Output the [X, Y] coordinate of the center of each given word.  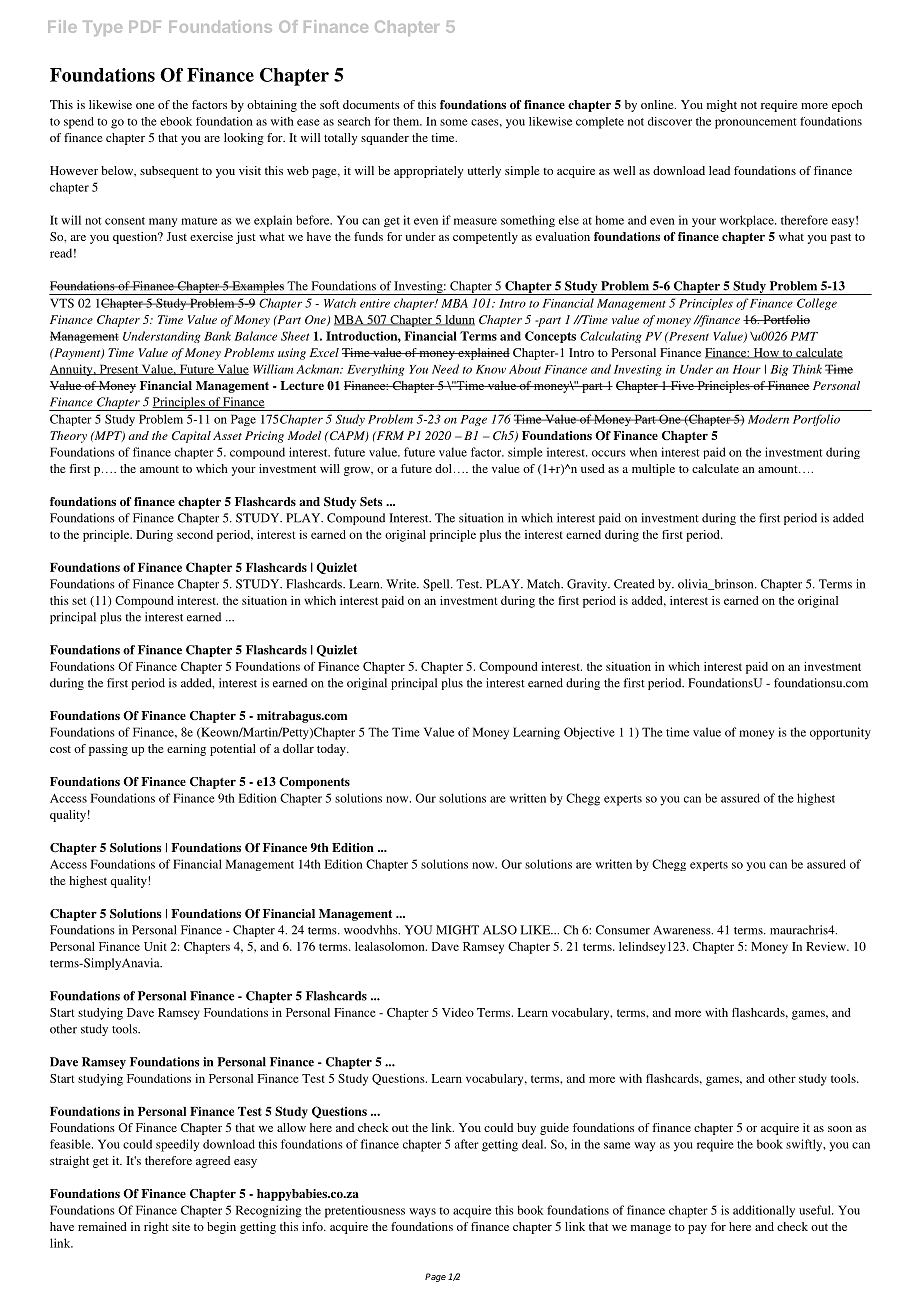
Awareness [683, 930]
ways [422, 1213]
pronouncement [756, 123]
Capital [191, 437]
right [156, 1228]
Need [445, 369]
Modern [768, 419]
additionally [764, 1211]
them [407, 121]
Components [314, 783]
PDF [145, 27]
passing [108, 750]
